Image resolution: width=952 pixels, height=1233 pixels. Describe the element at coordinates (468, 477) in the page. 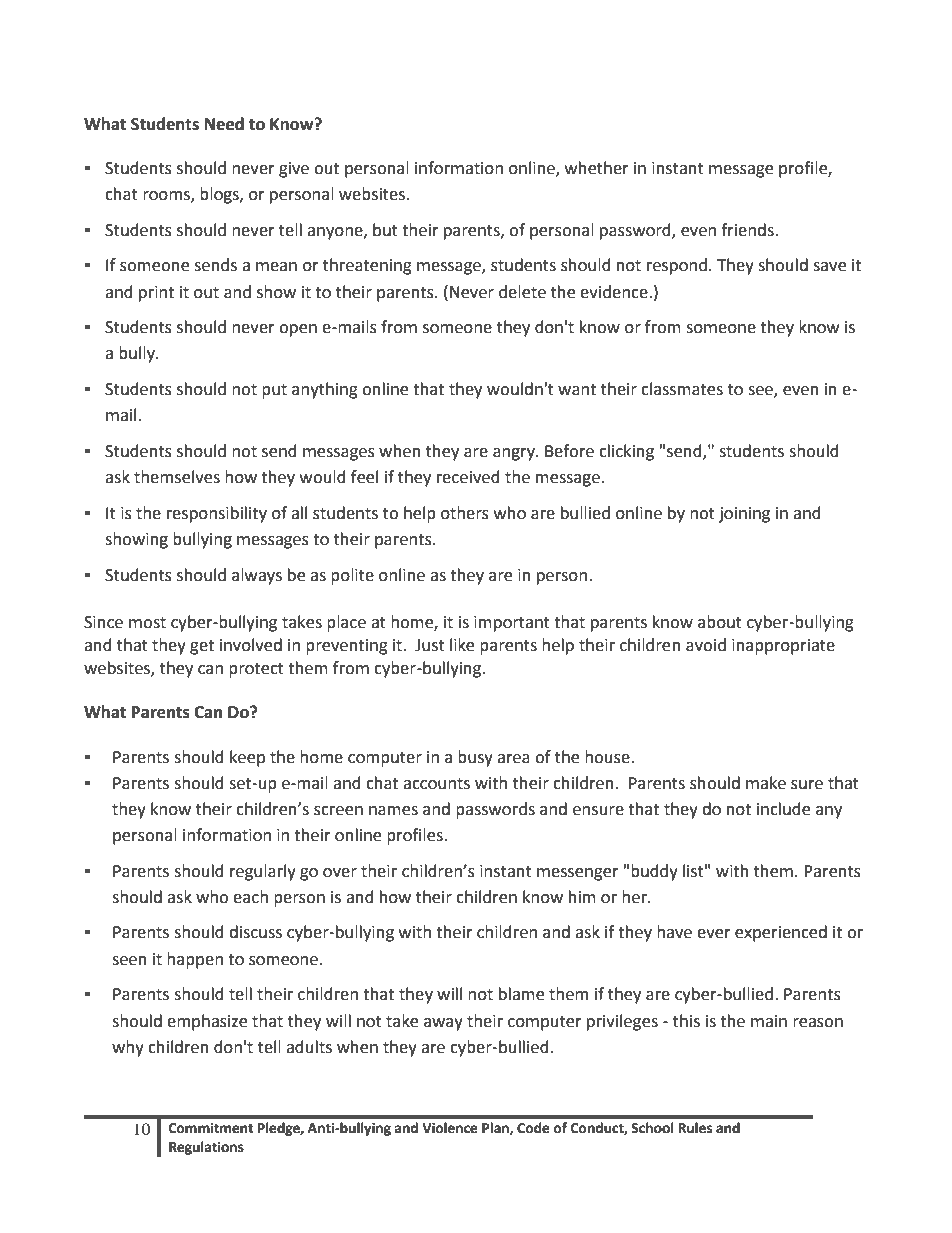

I see `received` at that location.
